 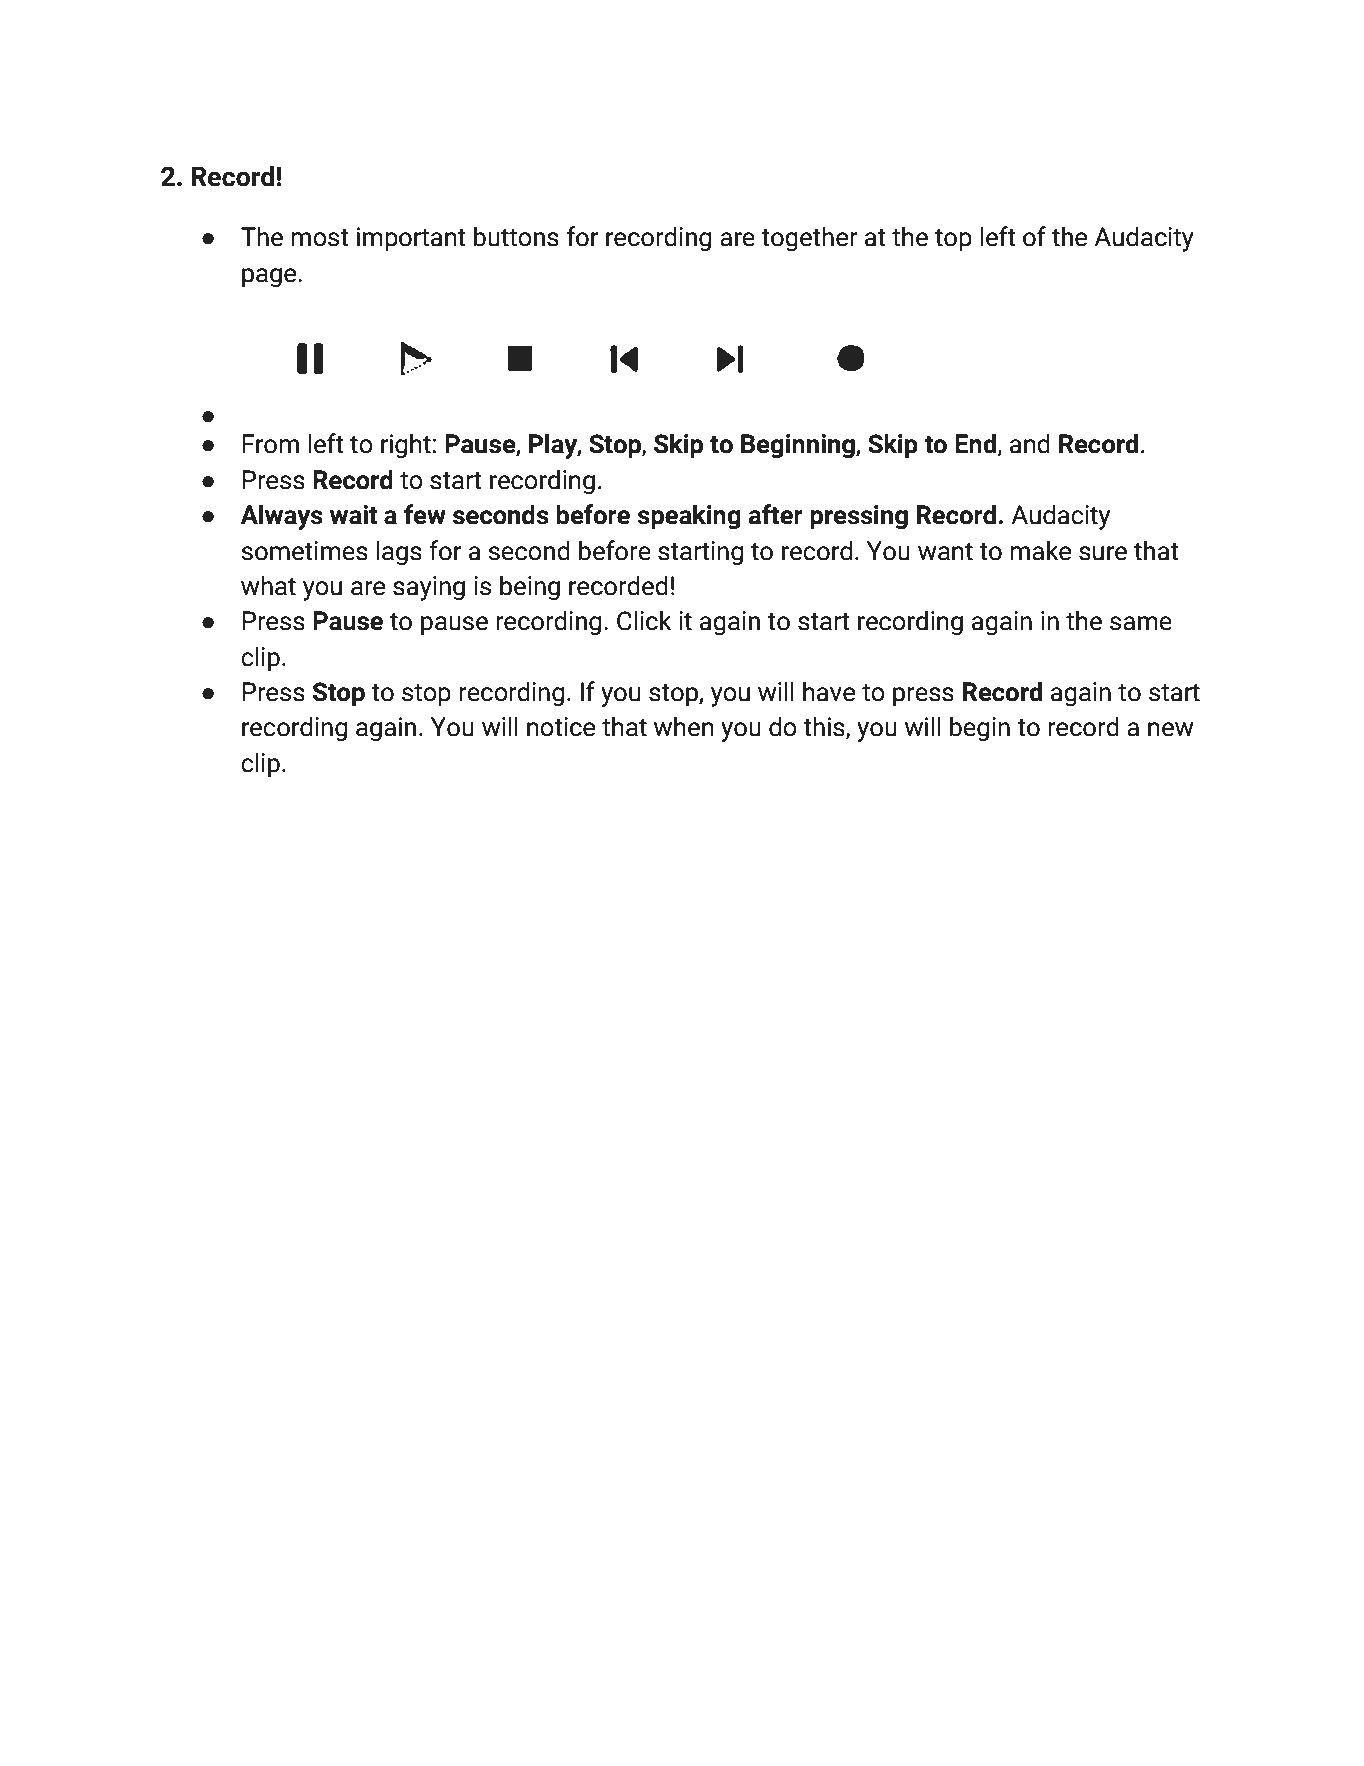 I want to click on speaking, so click(x=689, y=517).
